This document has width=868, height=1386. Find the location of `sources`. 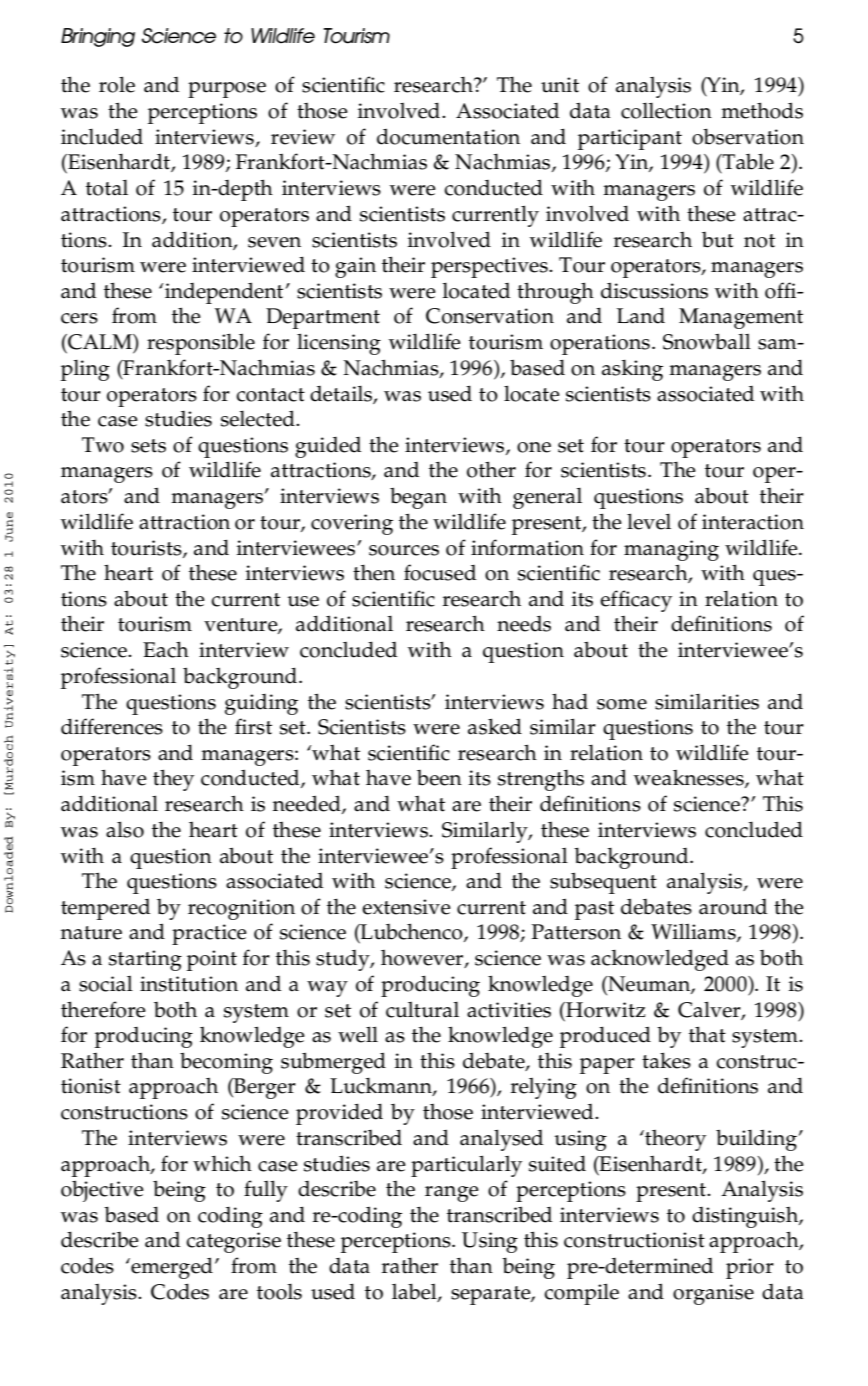

sources is located at coordinates (404, 550).
